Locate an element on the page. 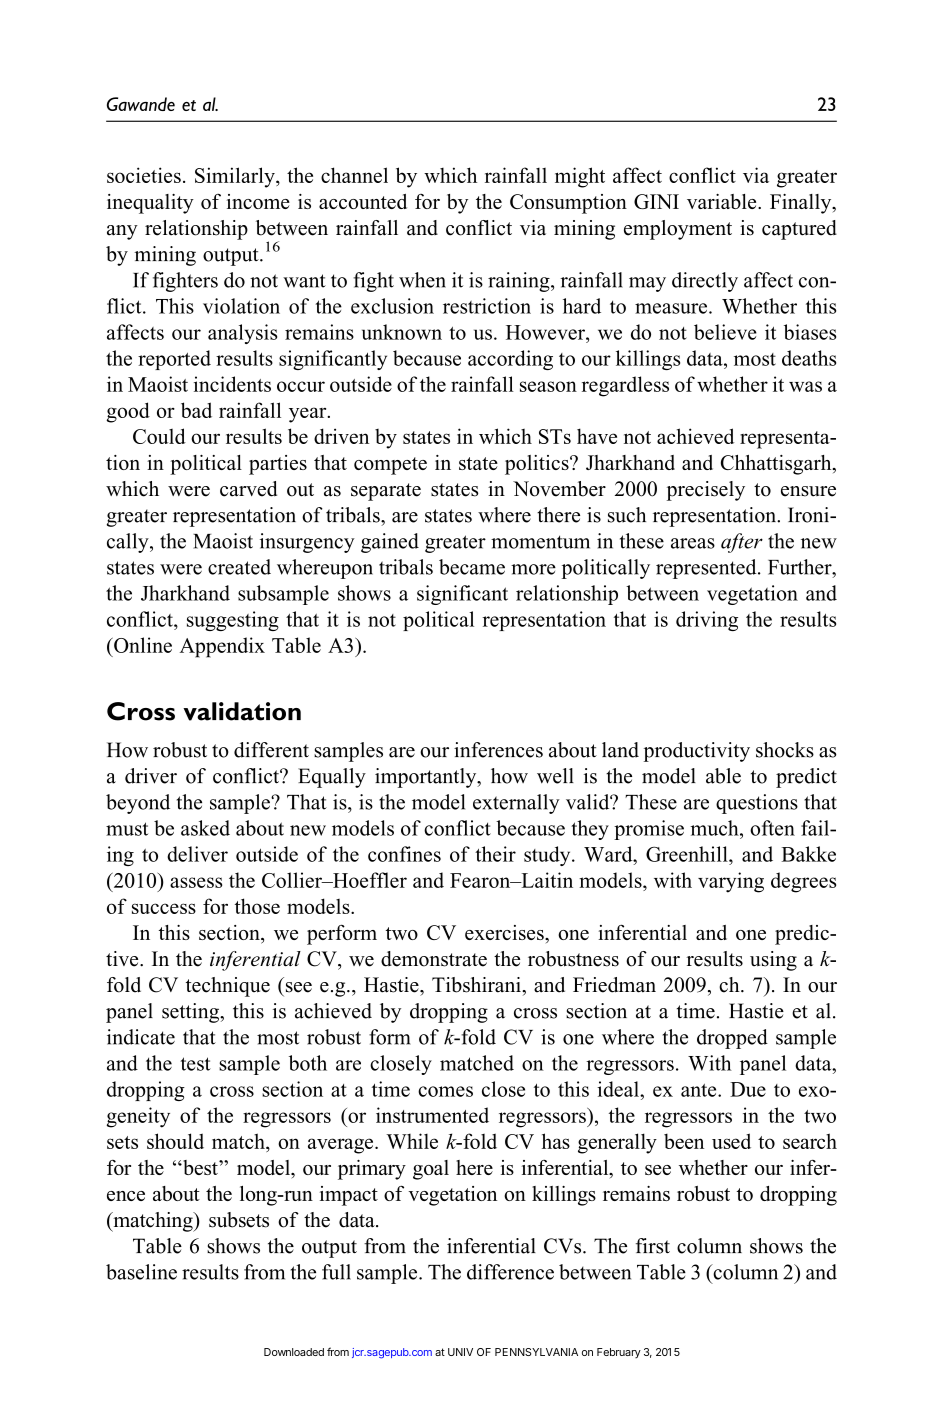  exercises is located at coordinates (505, 932).
